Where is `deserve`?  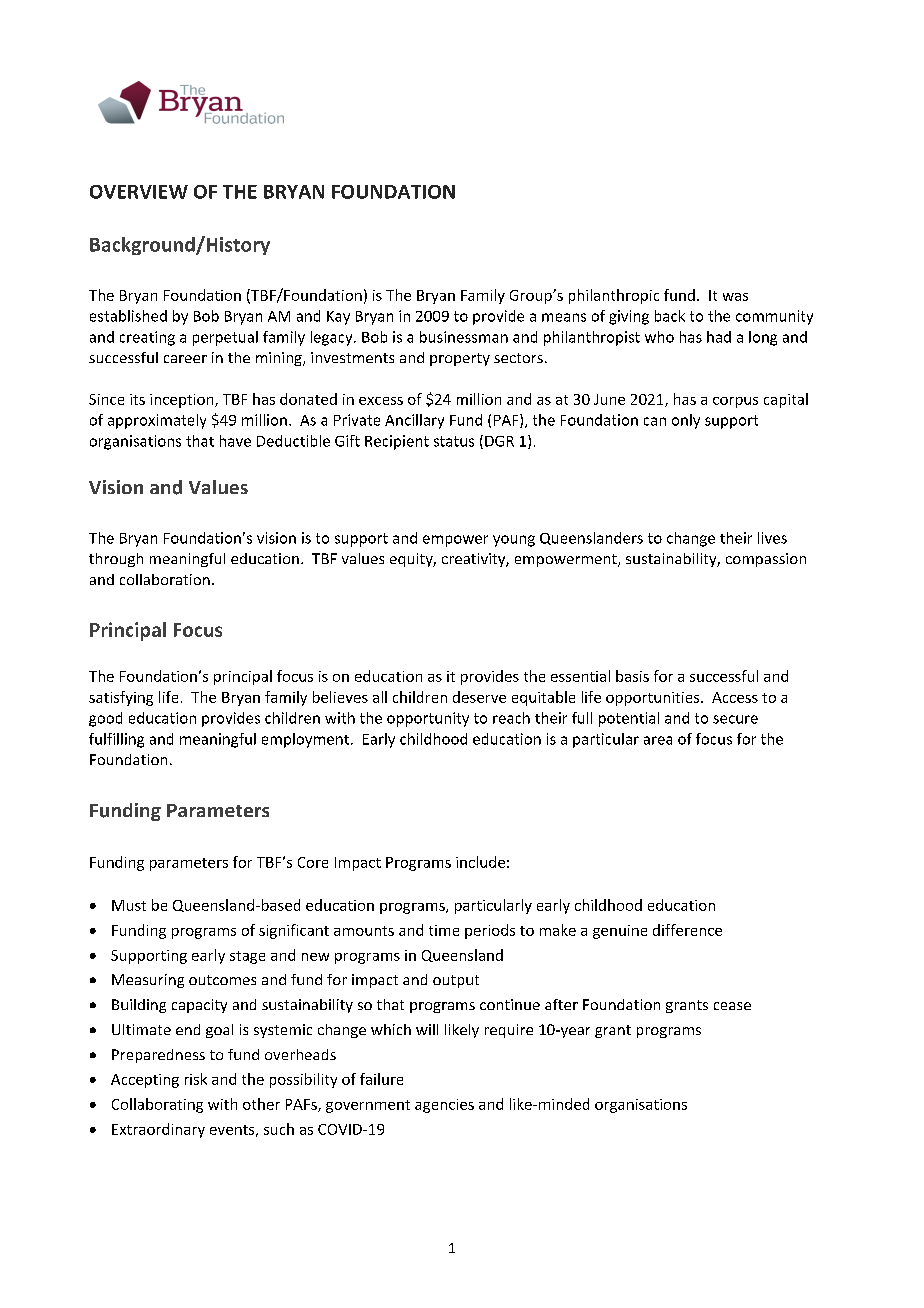 deserve is located at coordinates (479, 697).
